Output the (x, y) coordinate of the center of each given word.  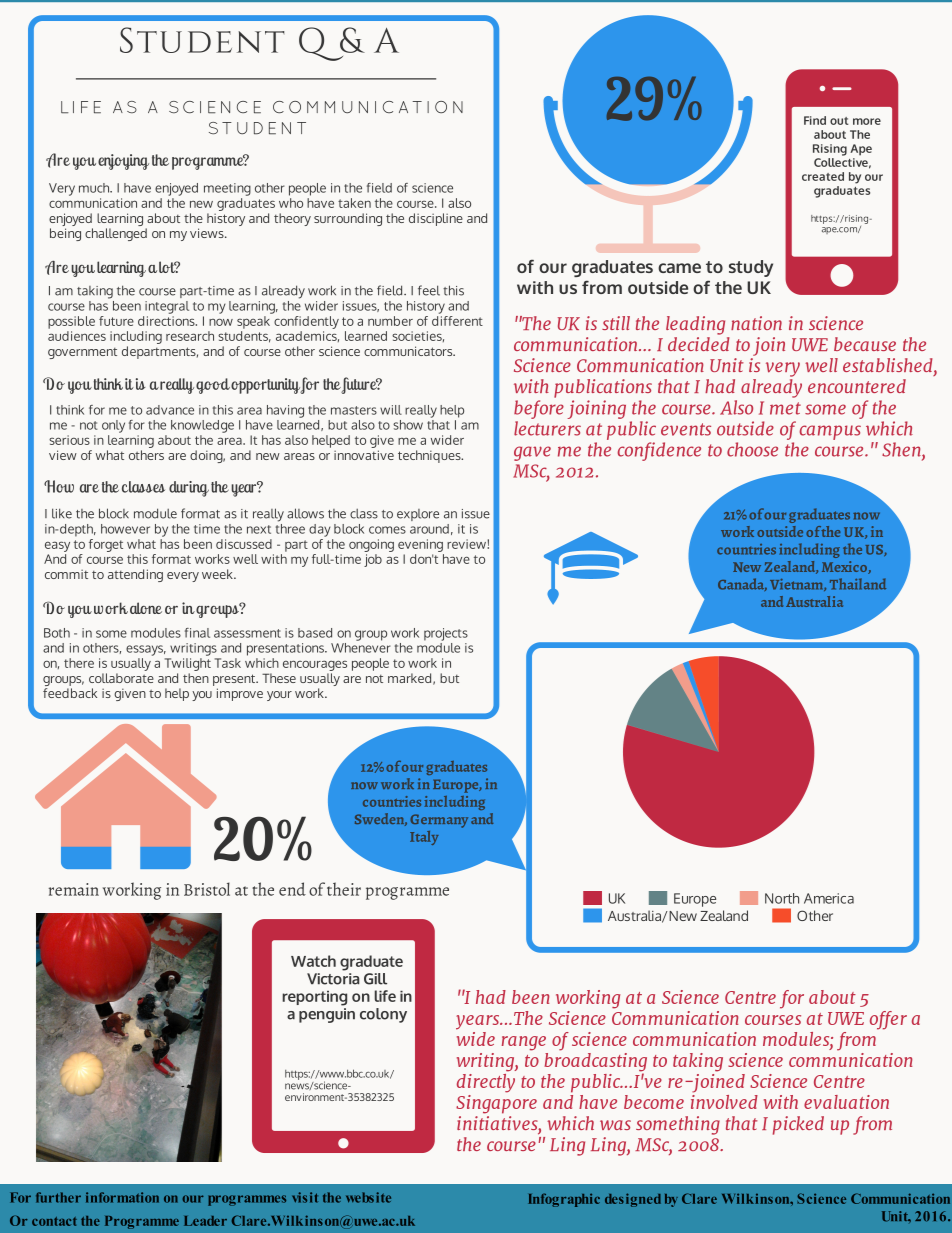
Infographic (564, 1200)
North (782, 898)
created (823, 176)
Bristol (207, 889)
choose (752, 449)
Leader (205, 1221)
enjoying (123, 162)
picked (798, 1125)
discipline (436, 219)
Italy (424, 838)
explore (418, 515)
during (189, 489)
